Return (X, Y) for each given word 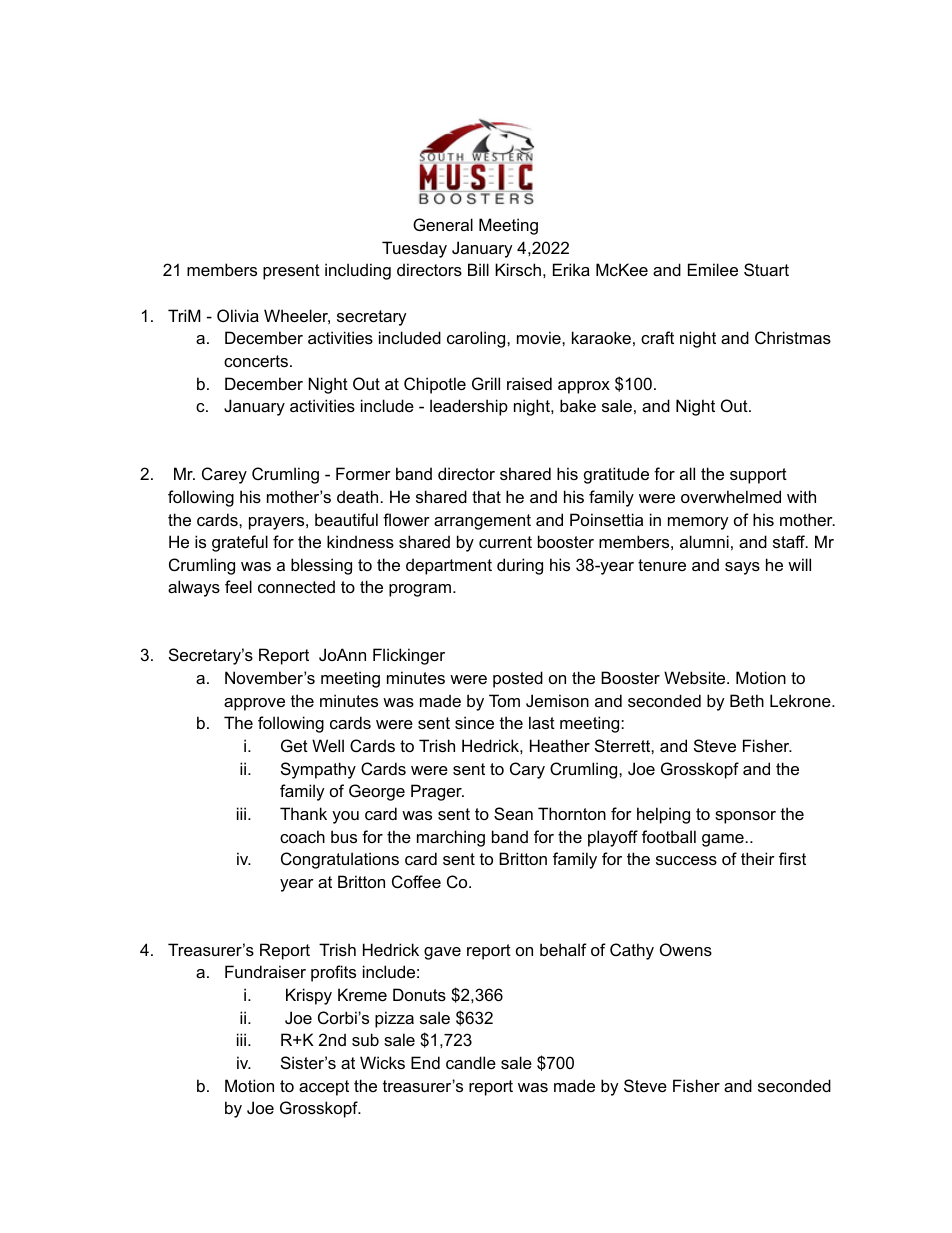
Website (696, 677)
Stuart (766, 269)
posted (518, 679)
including (358, 271)
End (425, 1062)
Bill (478, 269)
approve (254, 704)
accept (324, 1088)
